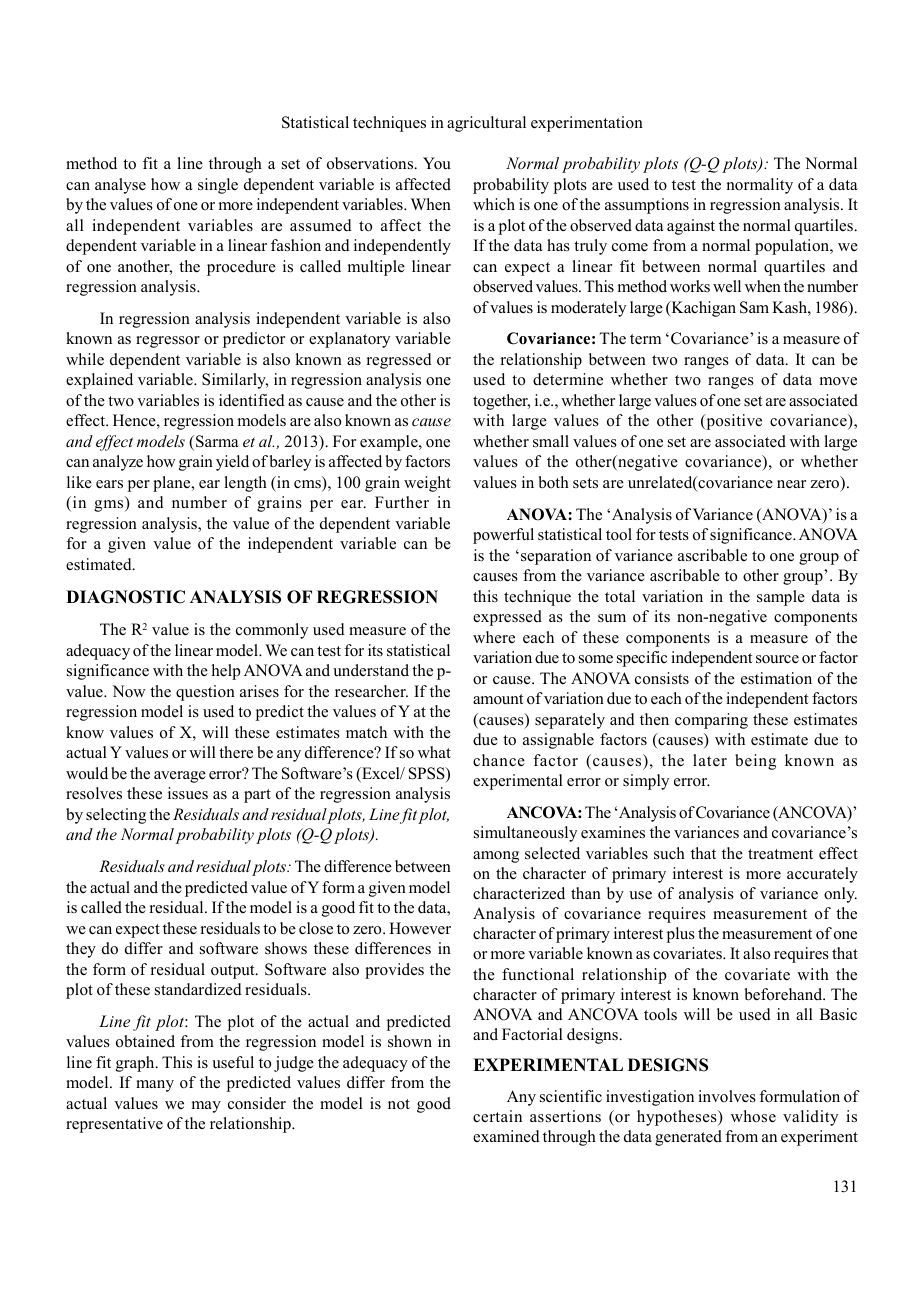 This document has height=1308, width=924. I want to click on among, so click(496, 857).
